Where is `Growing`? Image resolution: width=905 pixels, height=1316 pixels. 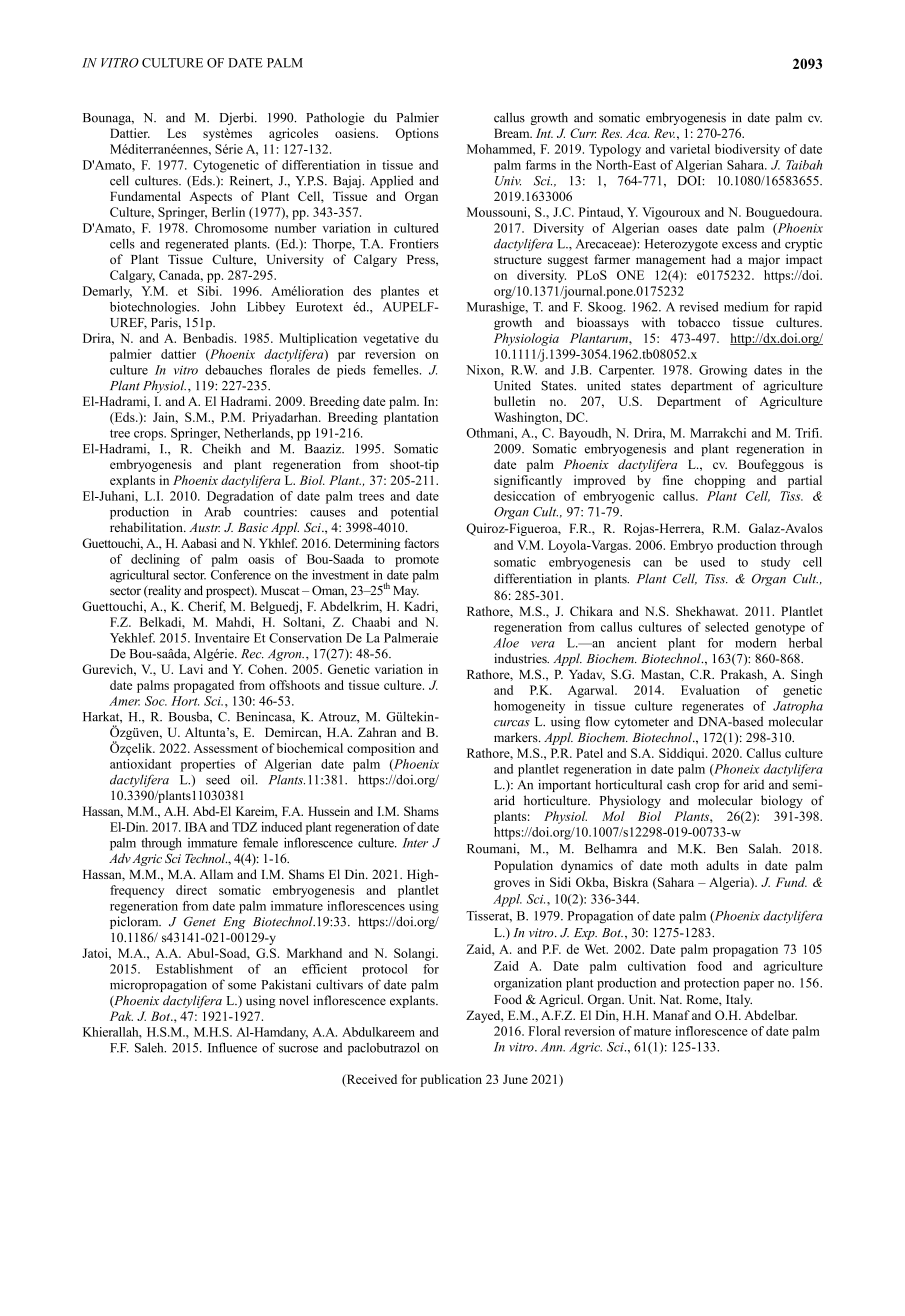
Growing is located at coordinates (723, 371).
